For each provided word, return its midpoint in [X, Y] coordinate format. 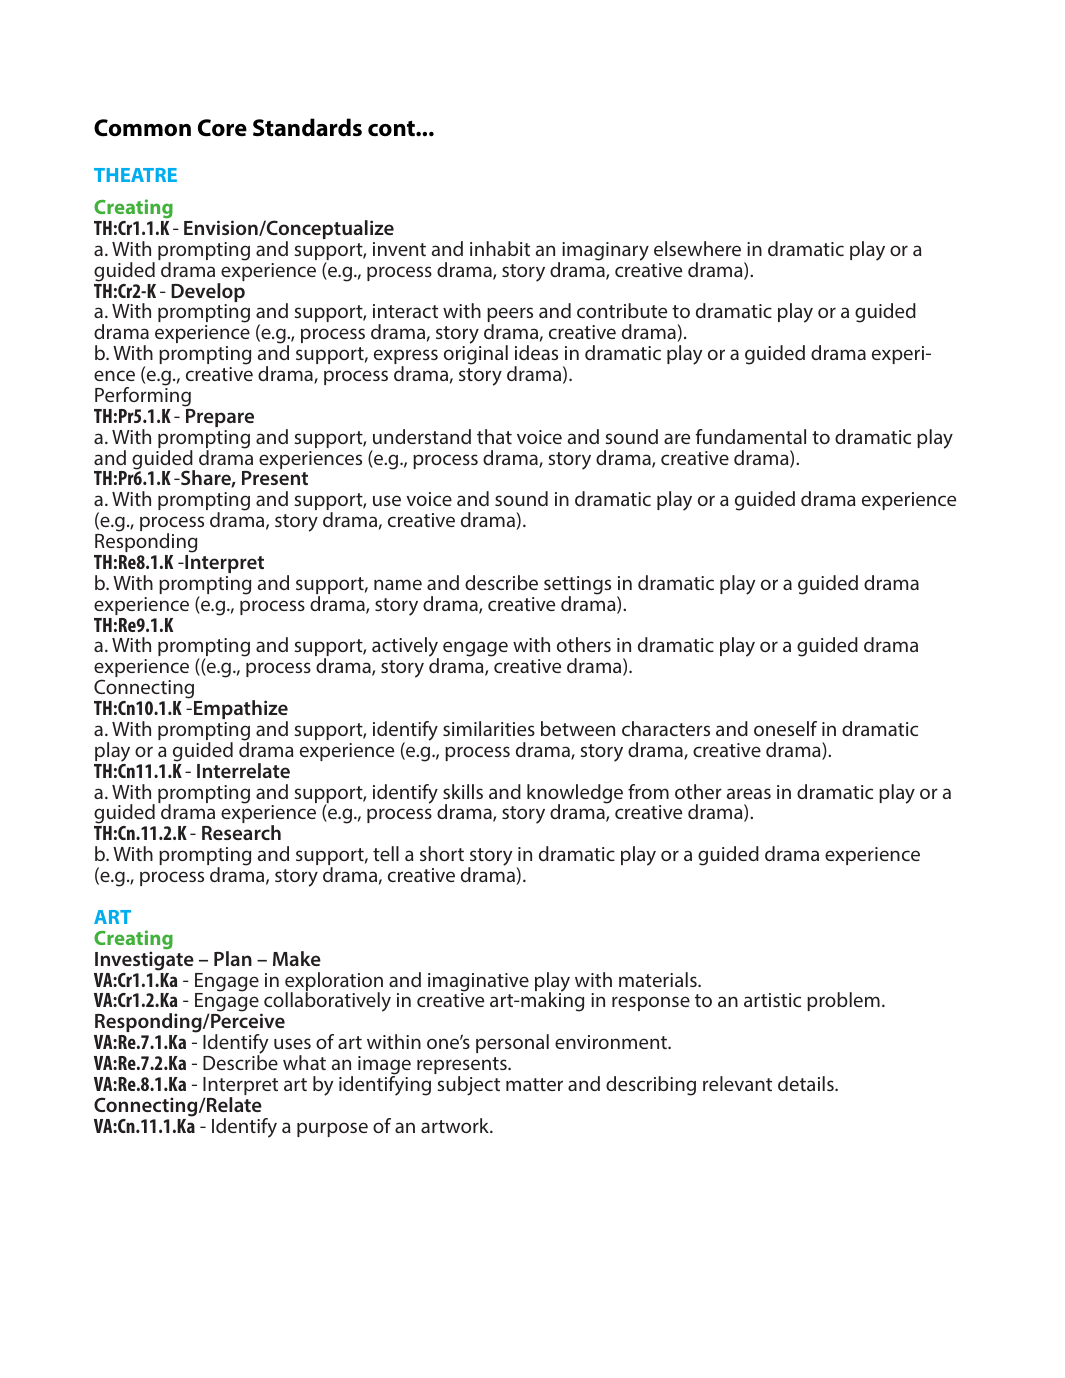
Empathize [241, 711]
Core [222, 128]
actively [405, 648]
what [304, 1062]
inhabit [500, 248]
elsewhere [697, 248]
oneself [785, 728]
